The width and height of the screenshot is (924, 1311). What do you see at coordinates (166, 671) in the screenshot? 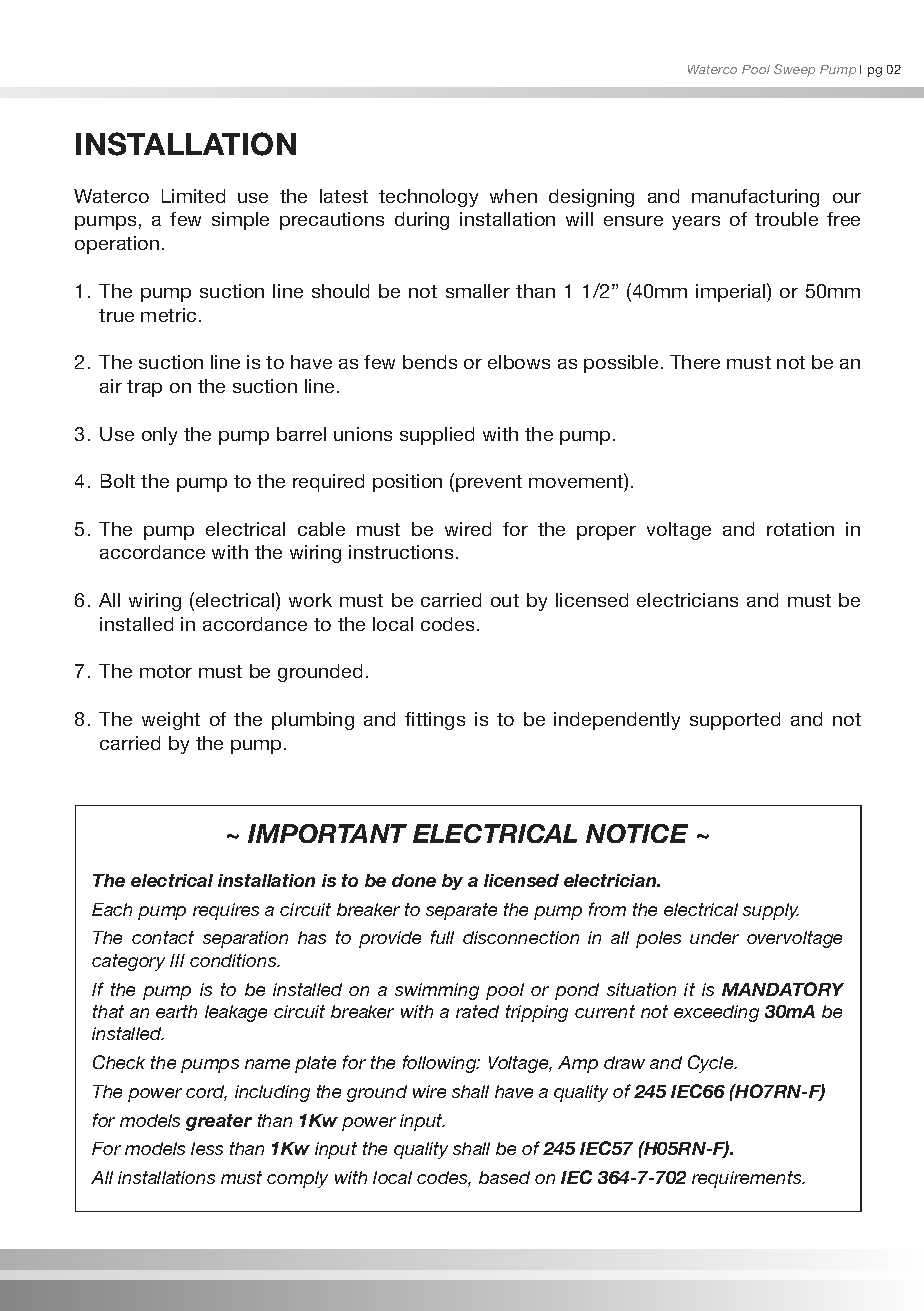
I see `motor` at bounding box center [166, 671].
